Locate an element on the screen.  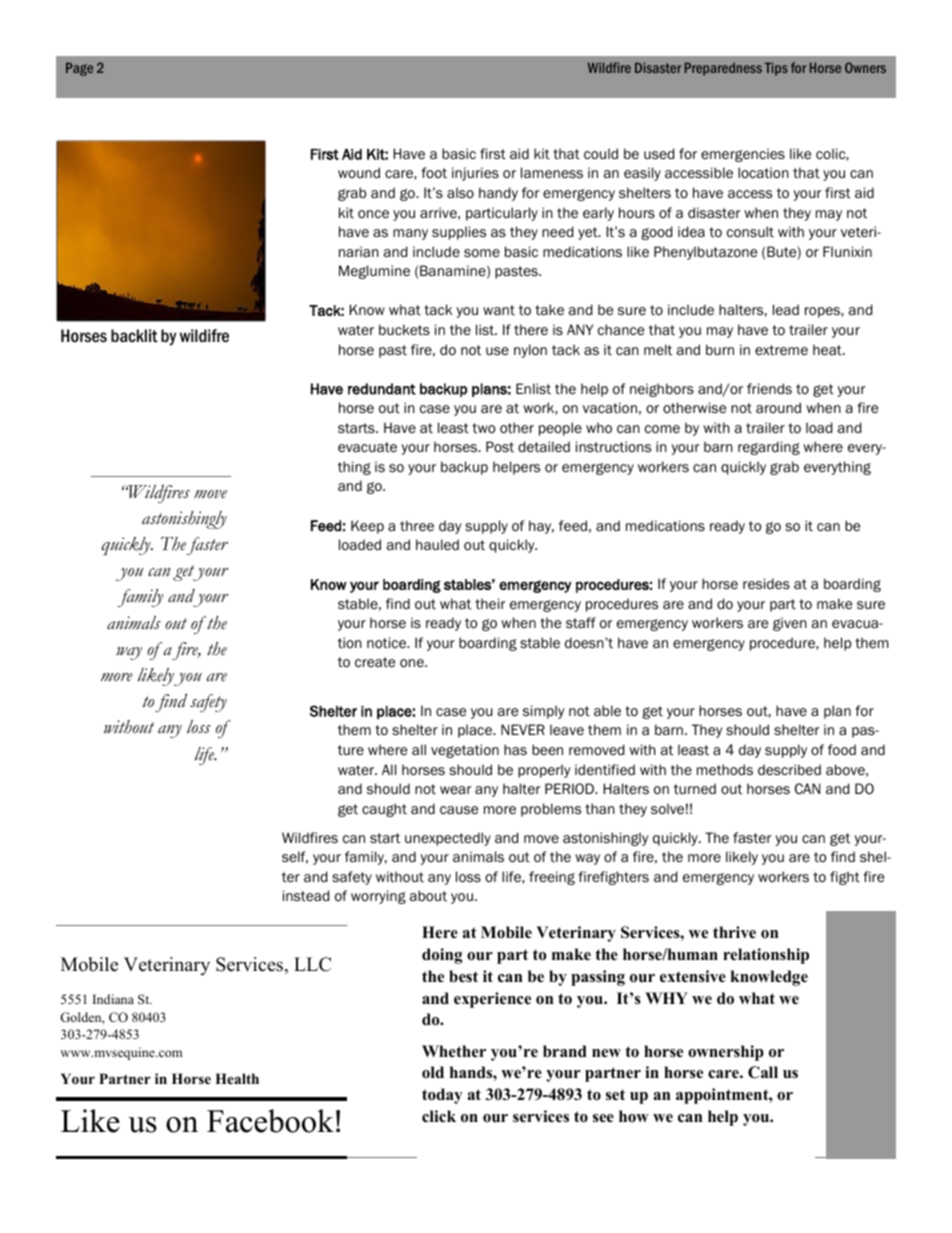
today is located at coordinates (442, 1096).
